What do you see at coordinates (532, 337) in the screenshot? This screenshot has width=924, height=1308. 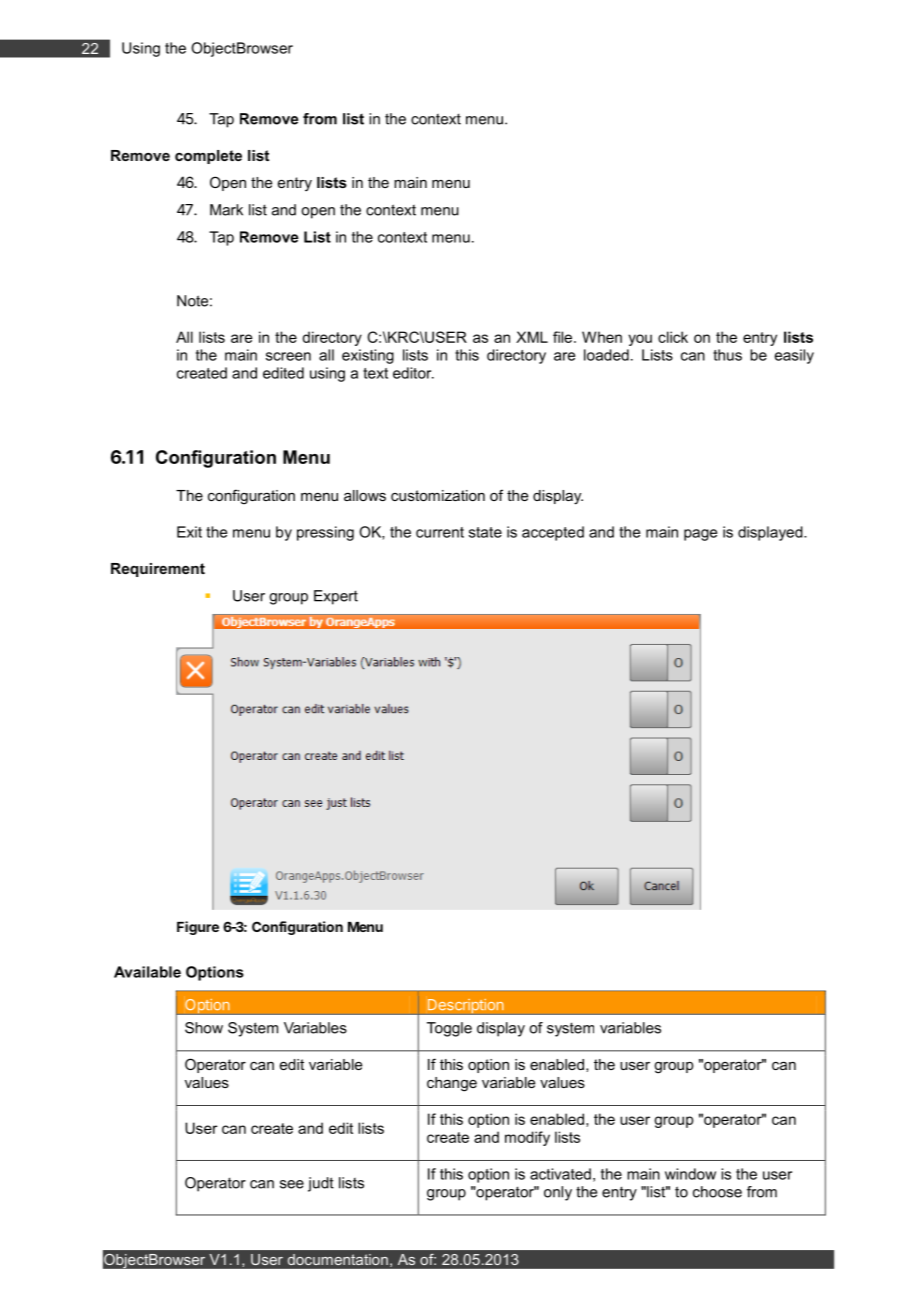 I see `XML` at bounding box center [532, 337].
